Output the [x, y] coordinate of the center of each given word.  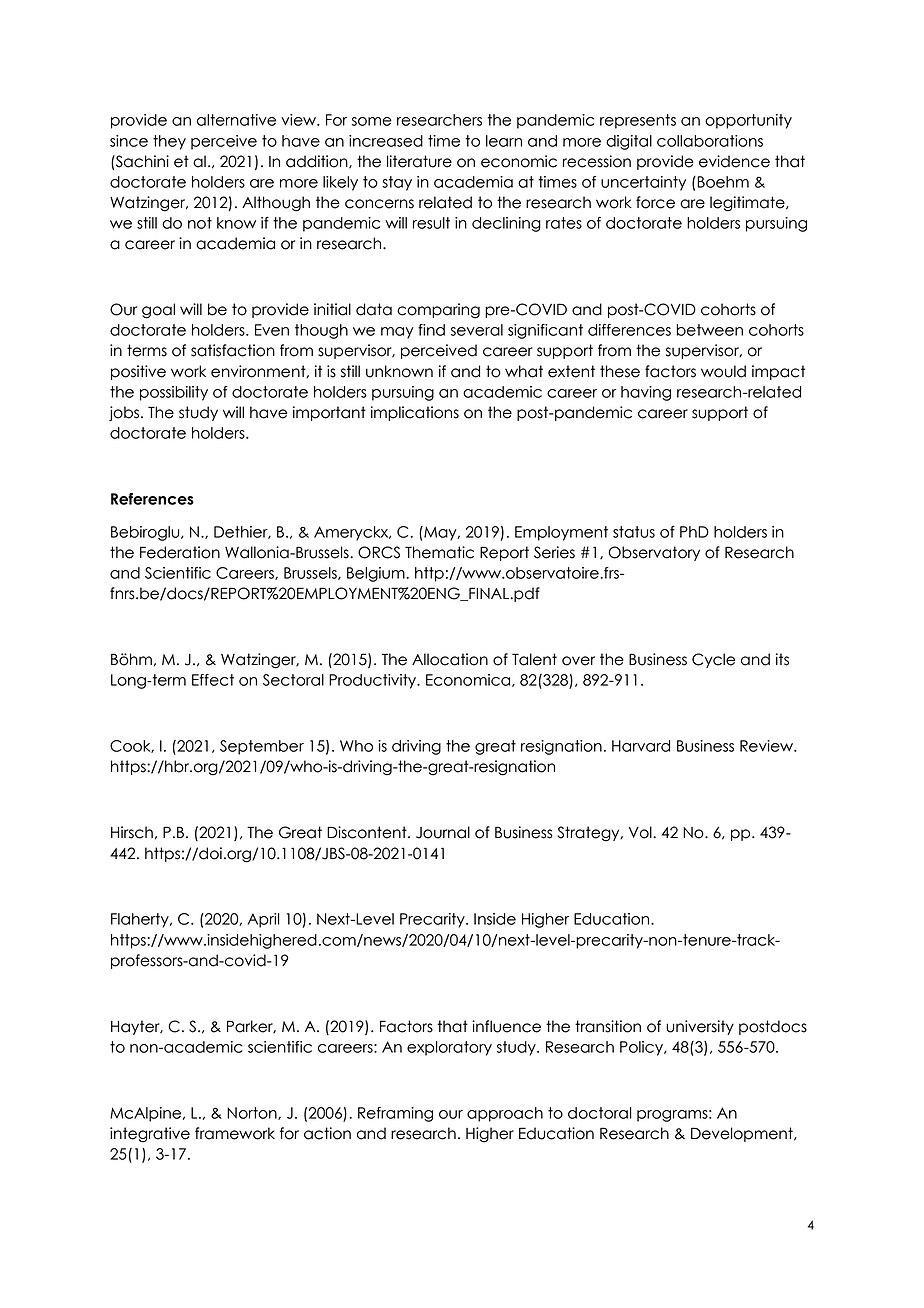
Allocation [450, 659]
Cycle [713, 660]
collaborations [710, 141]
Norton [253, 1113]
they [169, 142]
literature [419, 161]
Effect [213, 680]
